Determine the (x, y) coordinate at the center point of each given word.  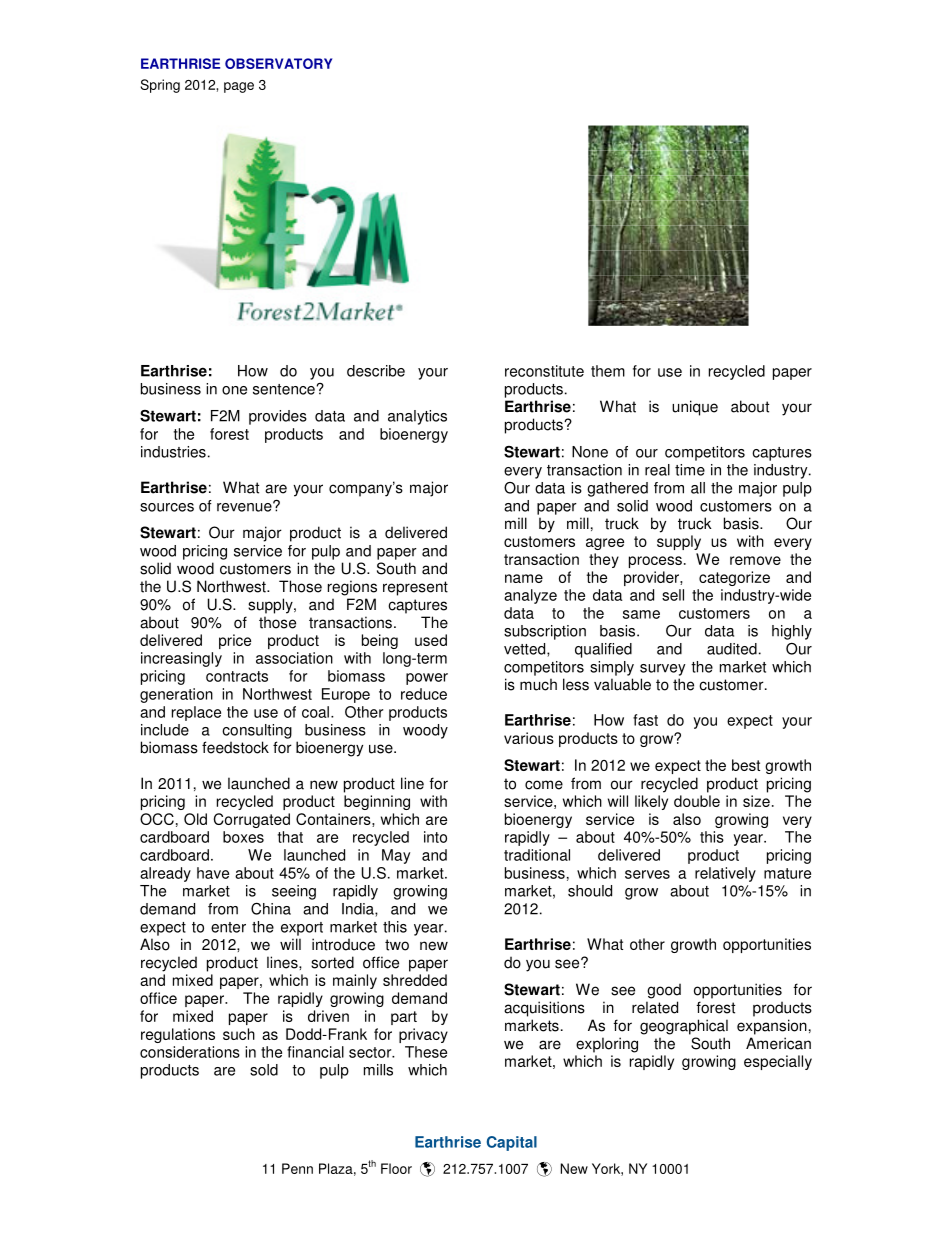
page (239, 87)
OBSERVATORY (278, 63)
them (608, 371)
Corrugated (251, 820)
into (435, 837)
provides (278, 417)
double (697, 801)
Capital (512, 1143)
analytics (417, 417)
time (690, 470)
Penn (297, 1168)
